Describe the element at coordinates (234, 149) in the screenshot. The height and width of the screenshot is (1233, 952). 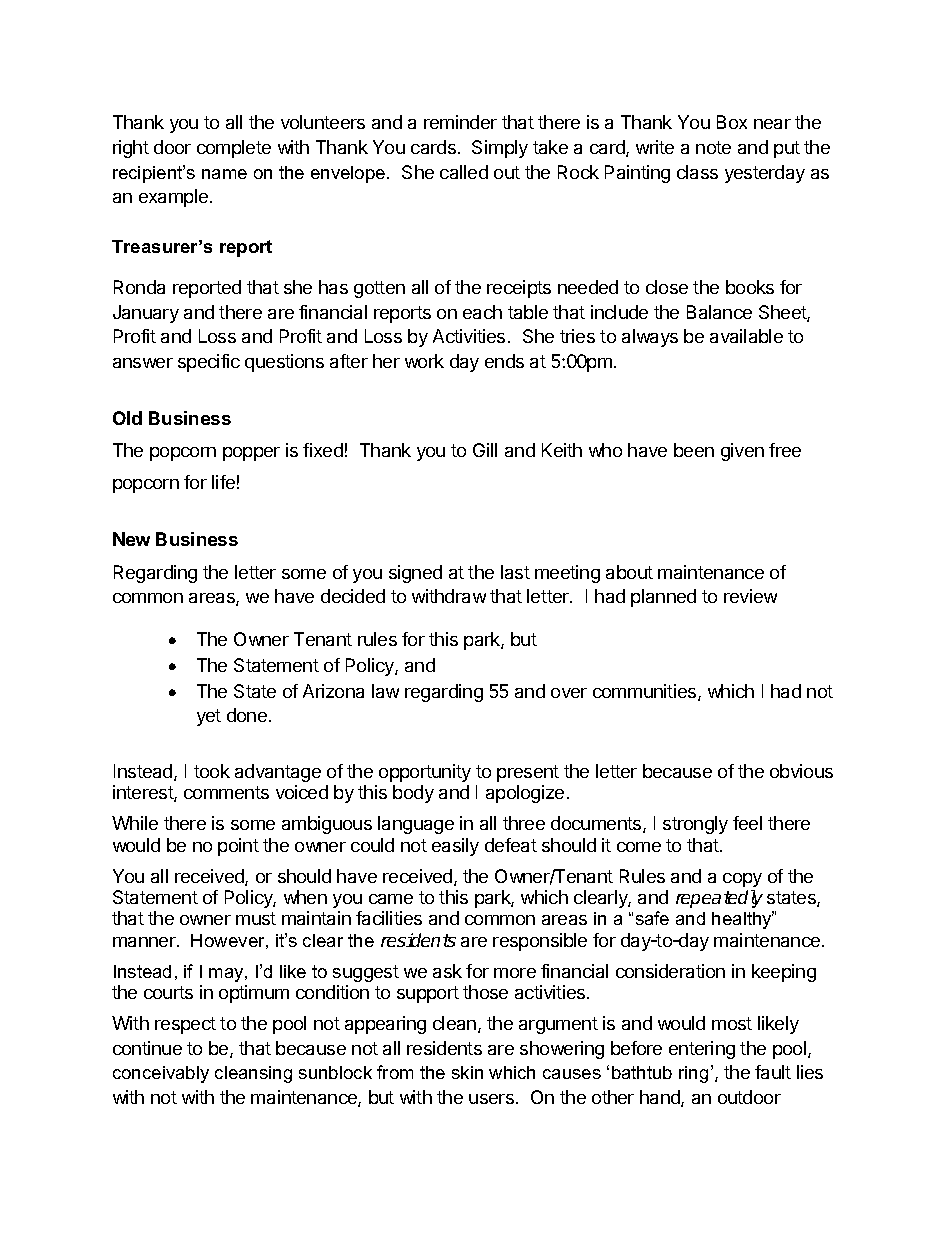
I see `complete` at that location.
